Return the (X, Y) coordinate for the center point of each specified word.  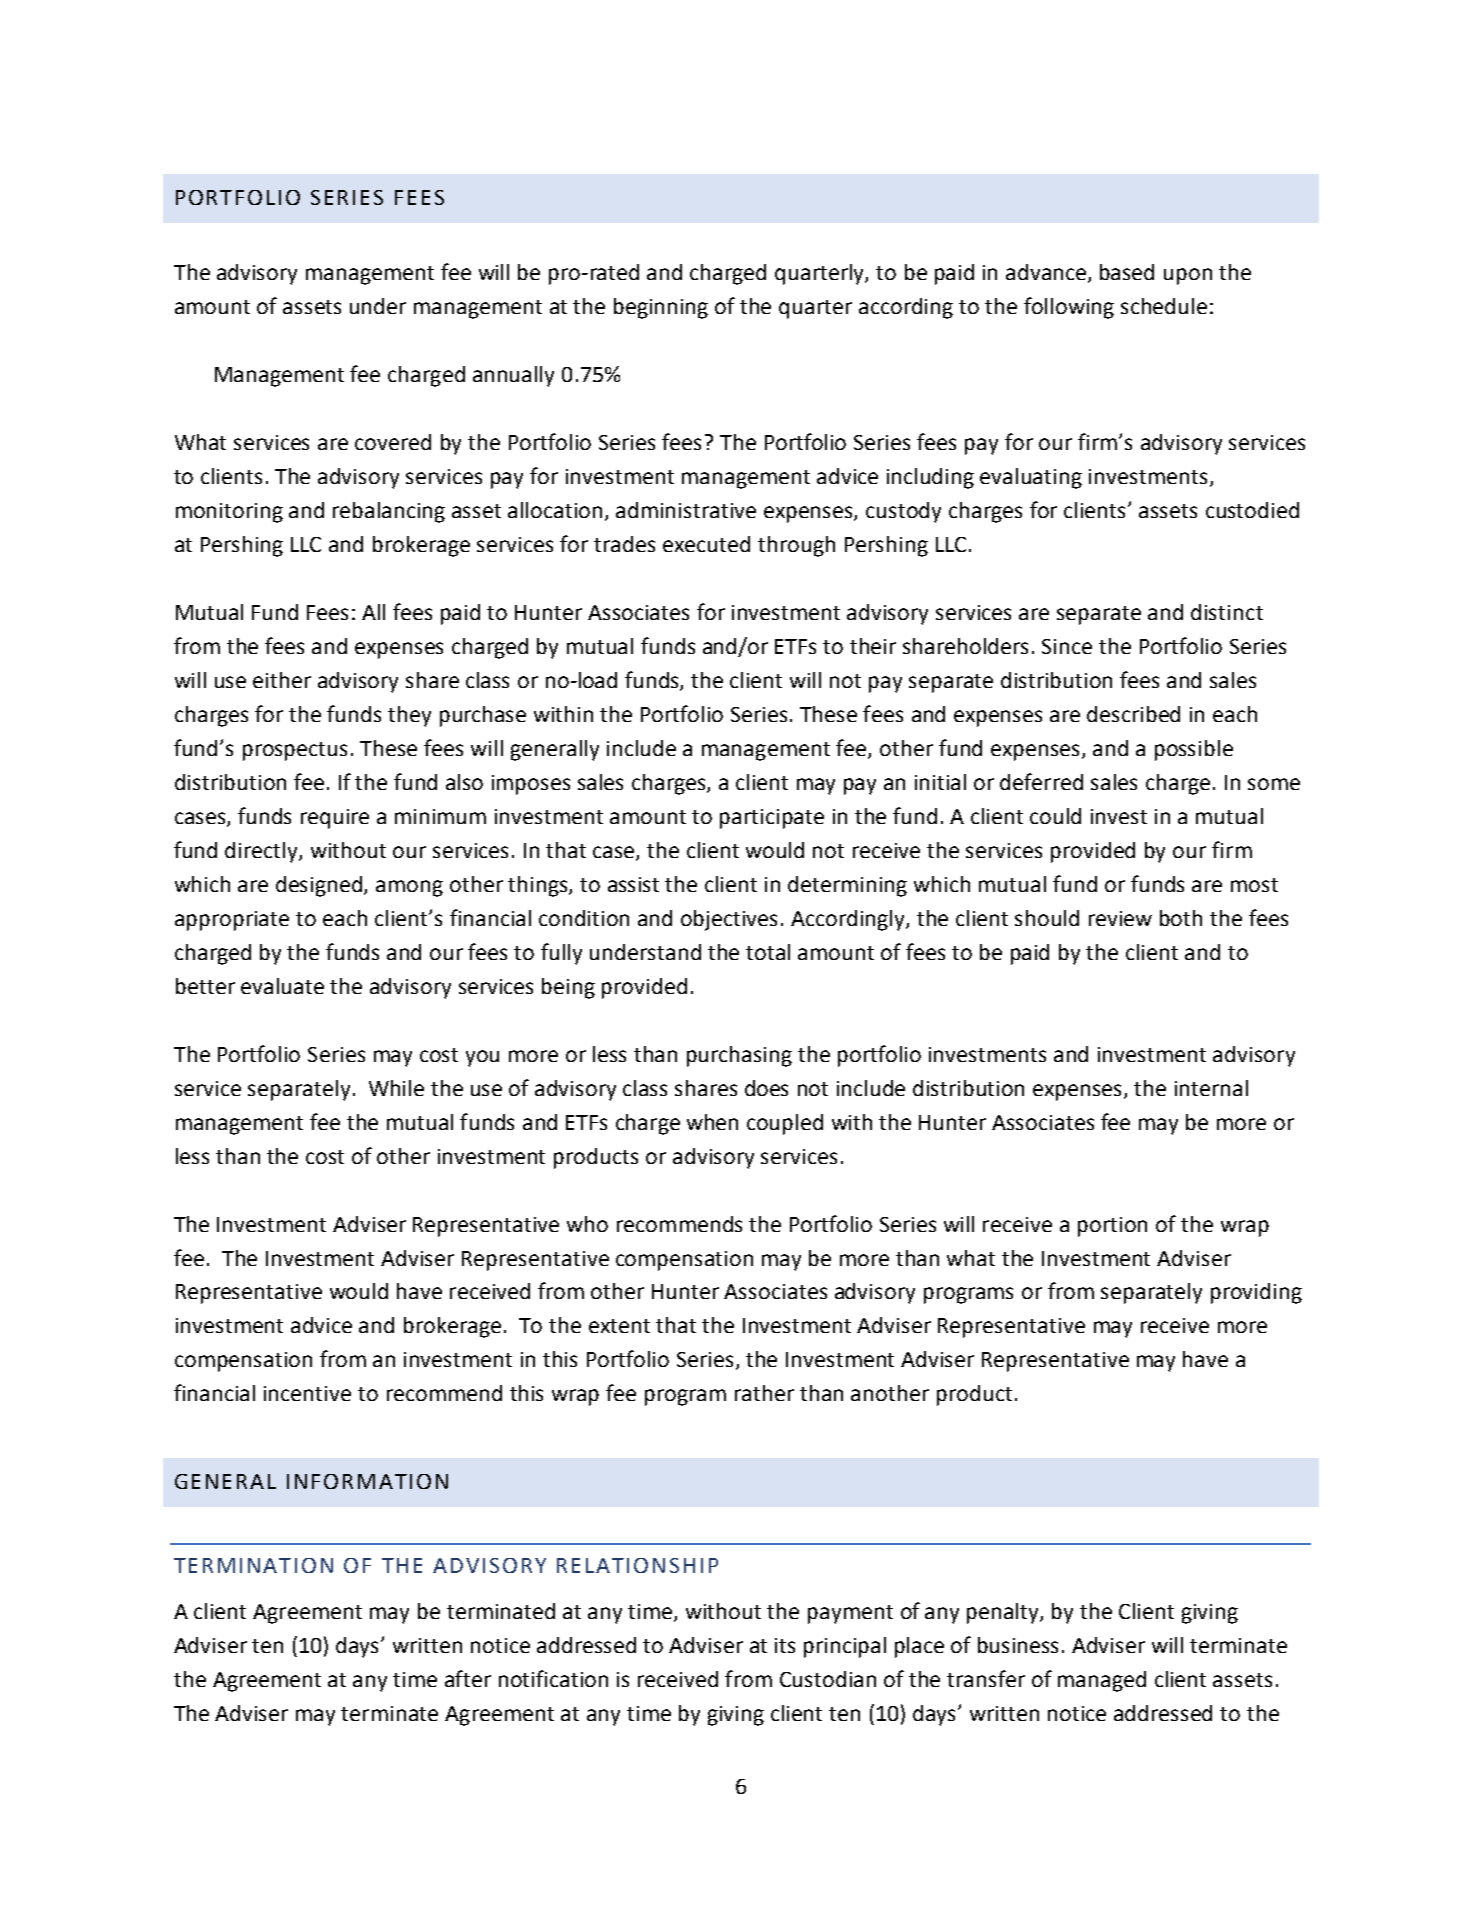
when (712, 1122)
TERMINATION (253, 1565)
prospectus (295, 751)
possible (1194, 750)
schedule (1164, 306)
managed (1102, 1681)
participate (772, 819)
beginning (661, 308)
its (785, 1645)
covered (393, 442)
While (396, 1088)
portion (1112, 1227)
